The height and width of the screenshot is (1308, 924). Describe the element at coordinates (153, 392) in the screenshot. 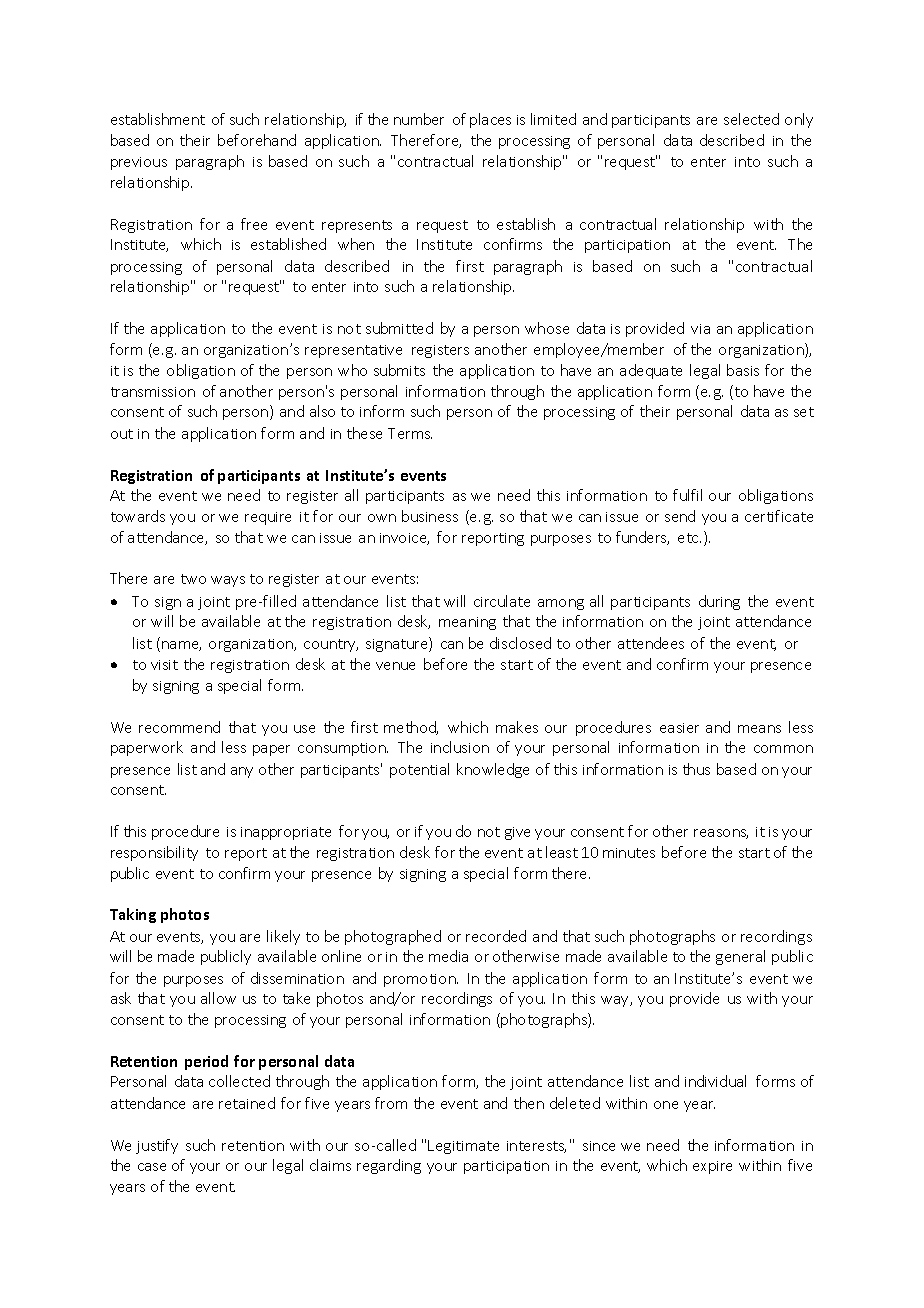

I see `transmission` at that location.
